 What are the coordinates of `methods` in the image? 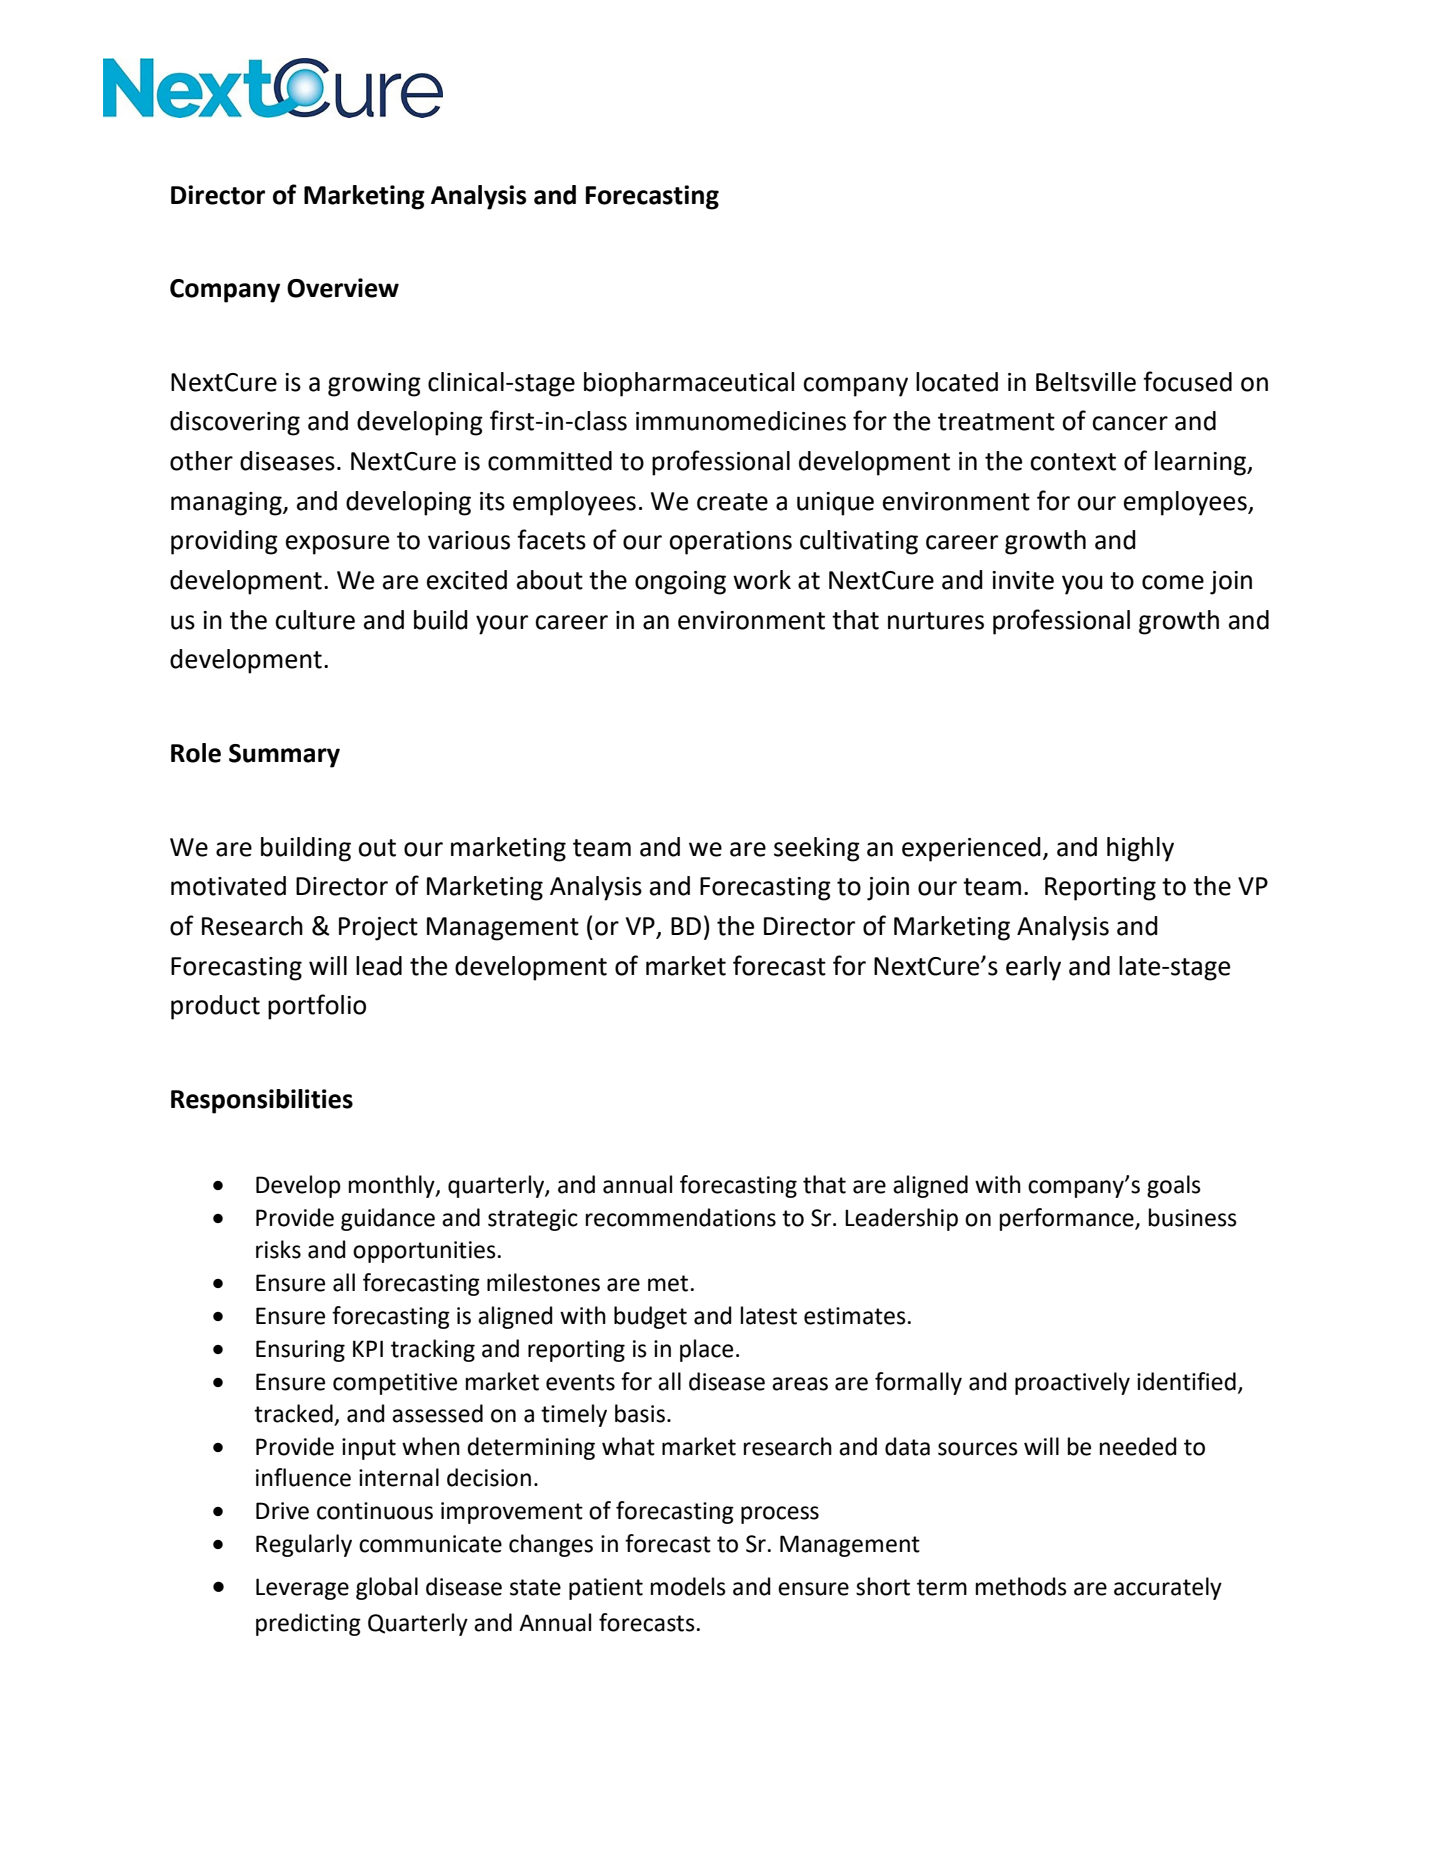 It's located at (1021, 1586).
